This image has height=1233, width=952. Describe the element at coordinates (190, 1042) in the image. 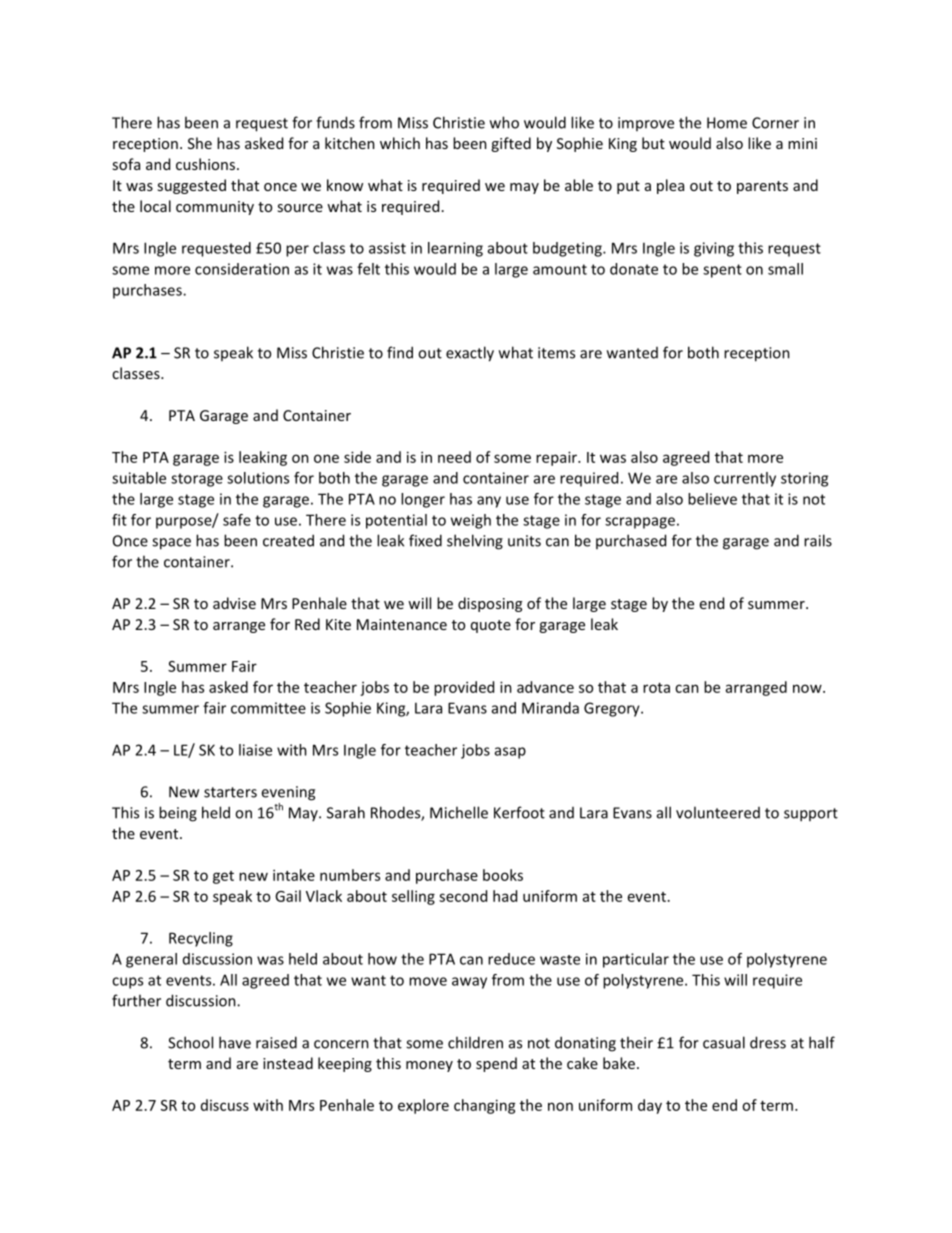

I see `School` at that location.
